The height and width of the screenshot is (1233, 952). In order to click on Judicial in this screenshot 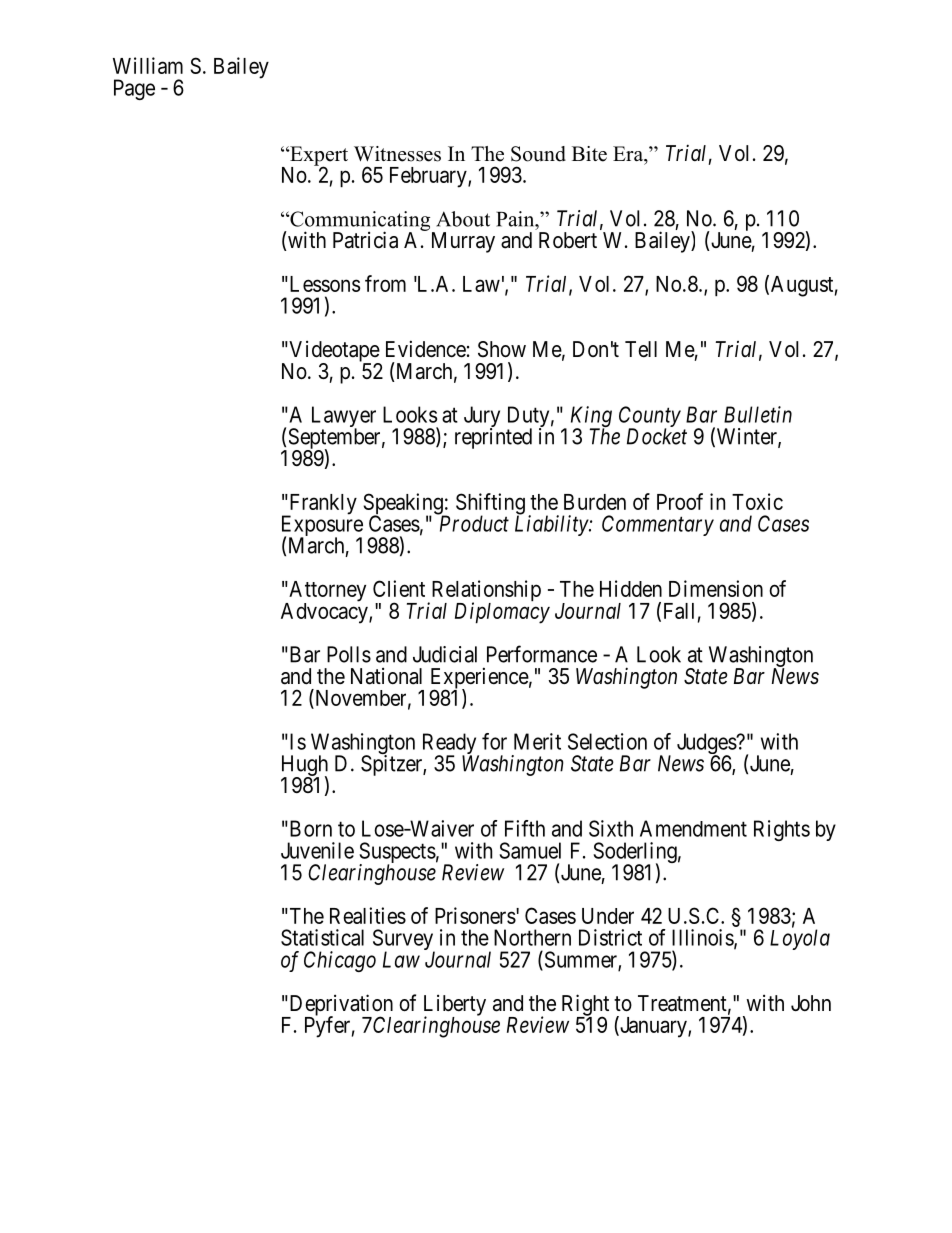, I will do `click(445, 654)`.
